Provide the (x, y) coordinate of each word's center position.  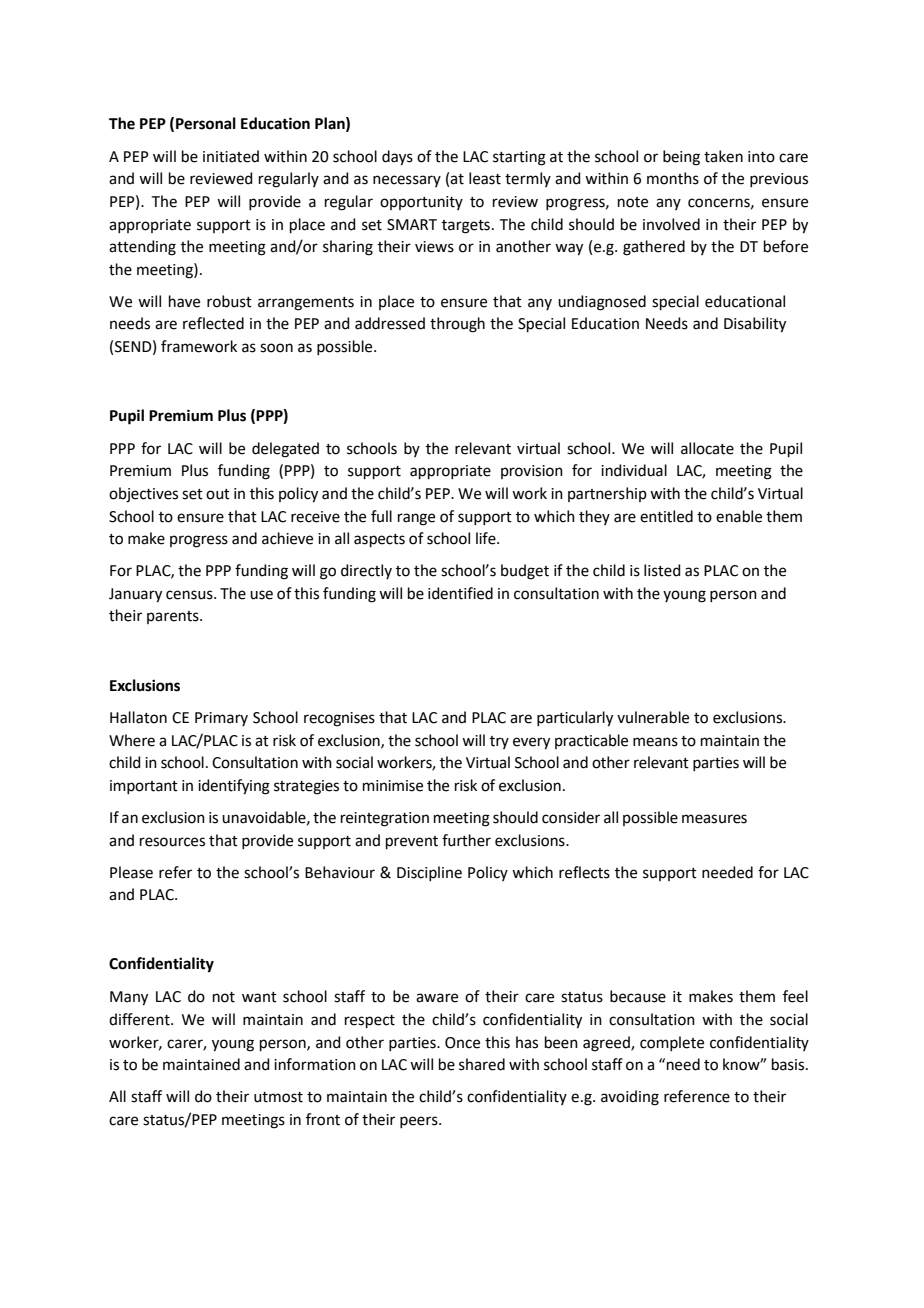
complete (672, 1043)
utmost (278, 1097)
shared (482, 1064)
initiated (231, 156)
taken (723, 156)
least (485, 178)
